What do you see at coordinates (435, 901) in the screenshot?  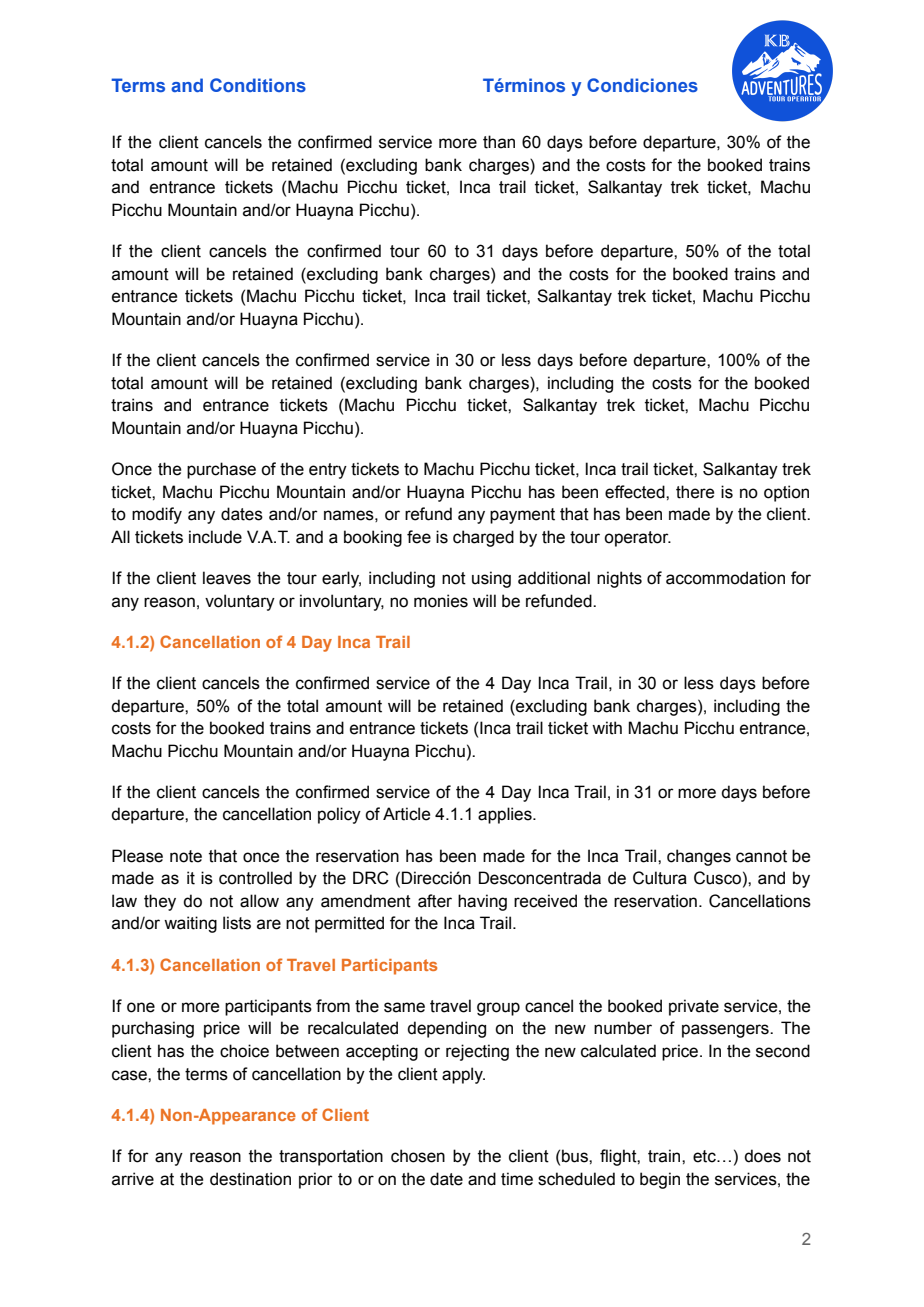 I see `after` at bounding box center [435, 901].
